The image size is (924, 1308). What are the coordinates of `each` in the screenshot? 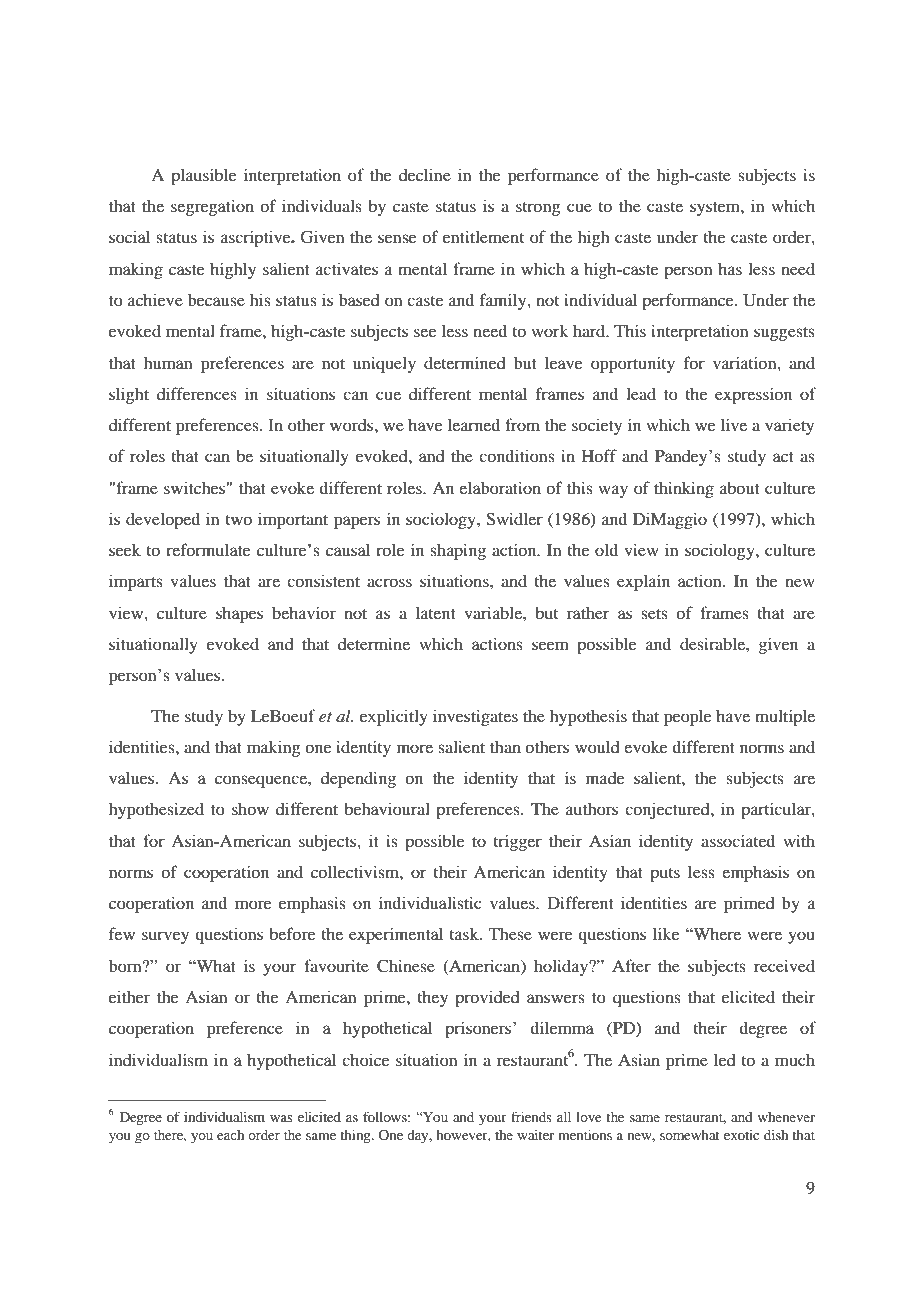 It's located at (230, 1135).
